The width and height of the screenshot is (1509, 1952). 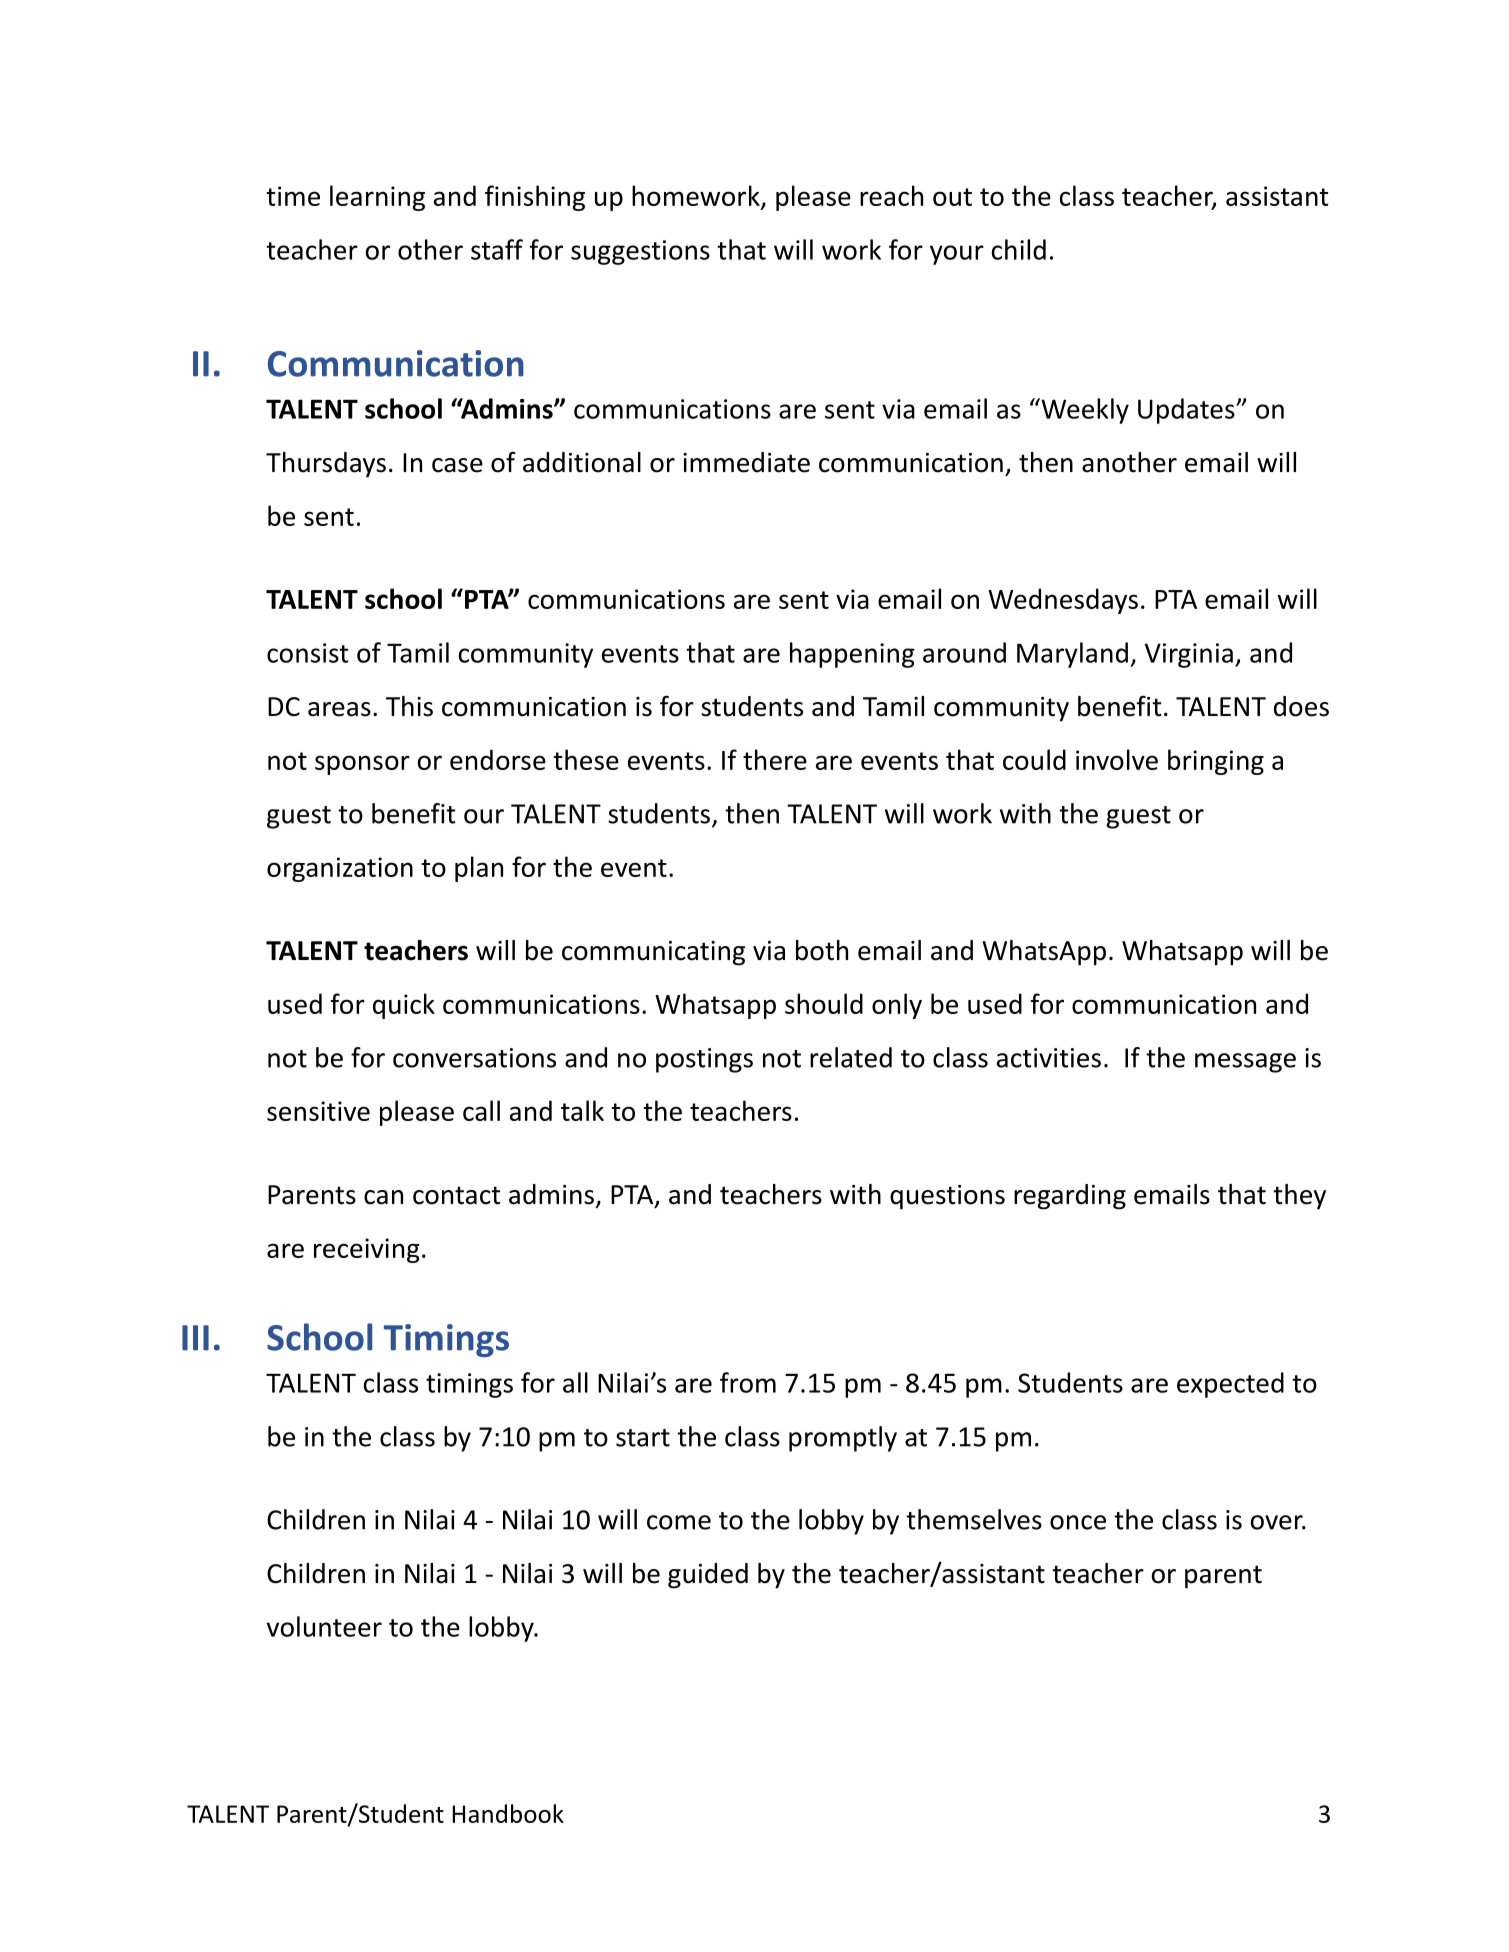 I want to click on Handbook, so click(x=508, y=1813).
